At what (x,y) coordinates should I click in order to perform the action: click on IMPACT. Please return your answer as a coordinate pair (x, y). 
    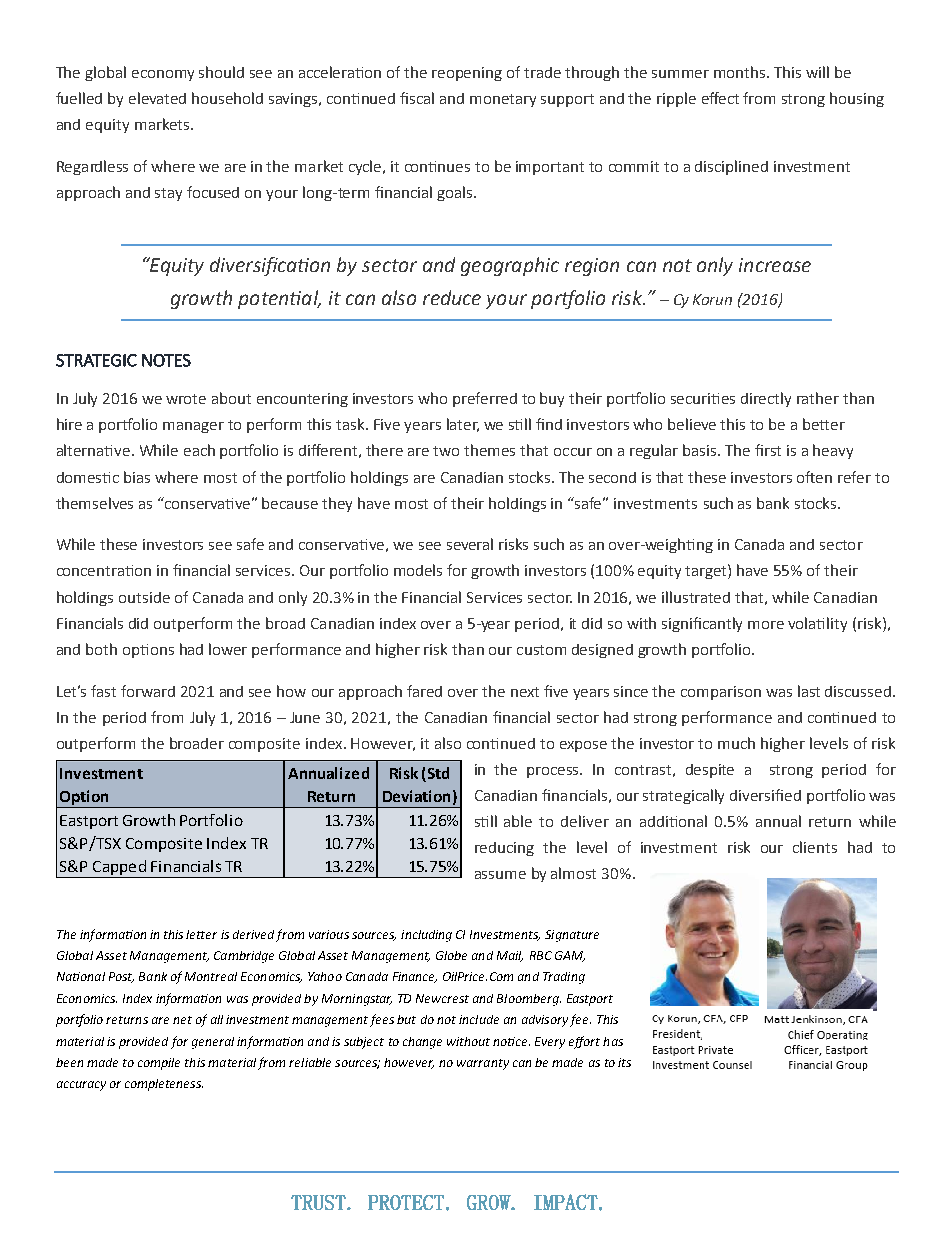
    Looking at the image, I should click on (567, 1202).
